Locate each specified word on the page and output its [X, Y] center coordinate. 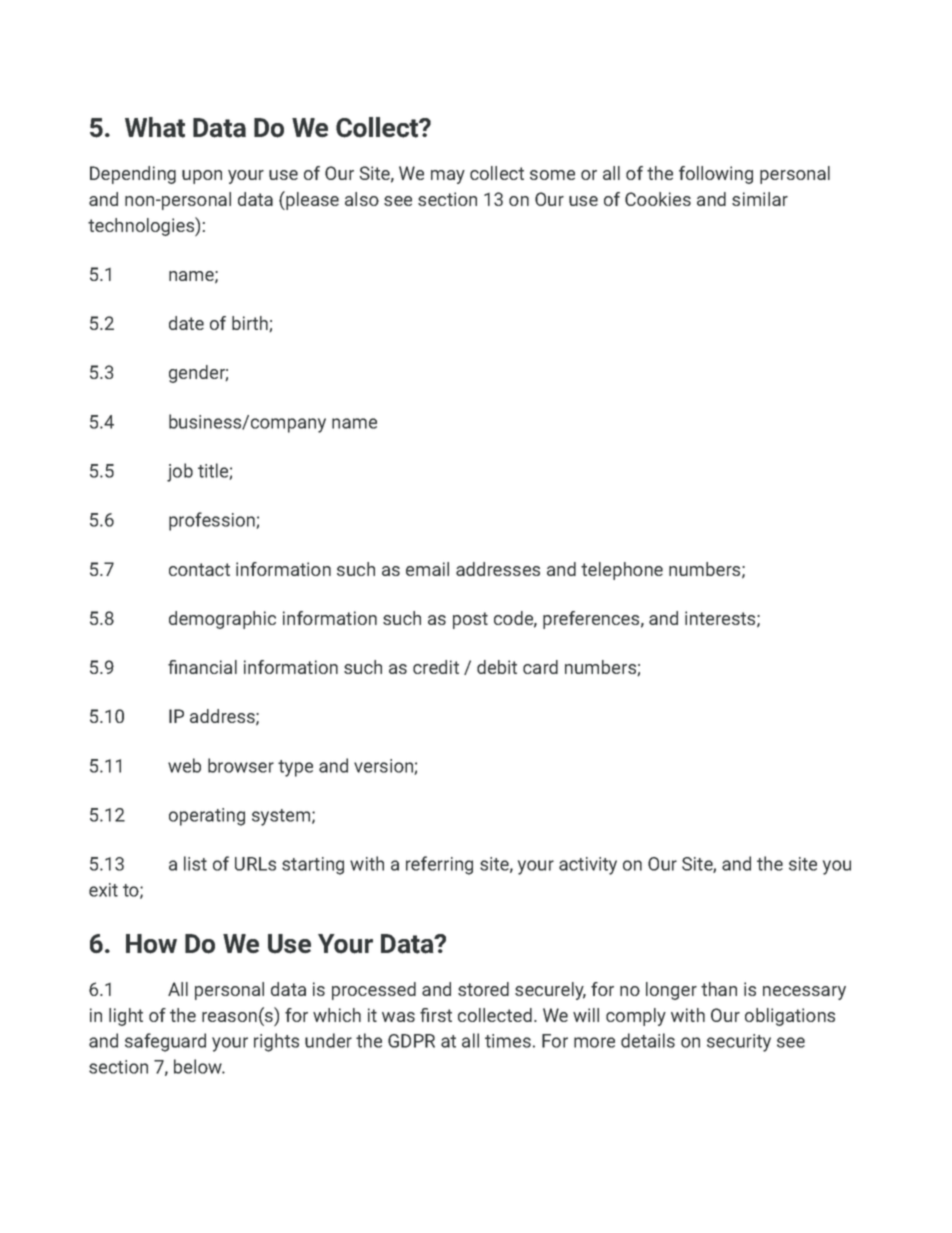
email [427, 569]
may [448, 177]
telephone [622, 571]
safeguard [165, 1042]
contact [199, 569]
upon [202, 177]
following [716, 175]
